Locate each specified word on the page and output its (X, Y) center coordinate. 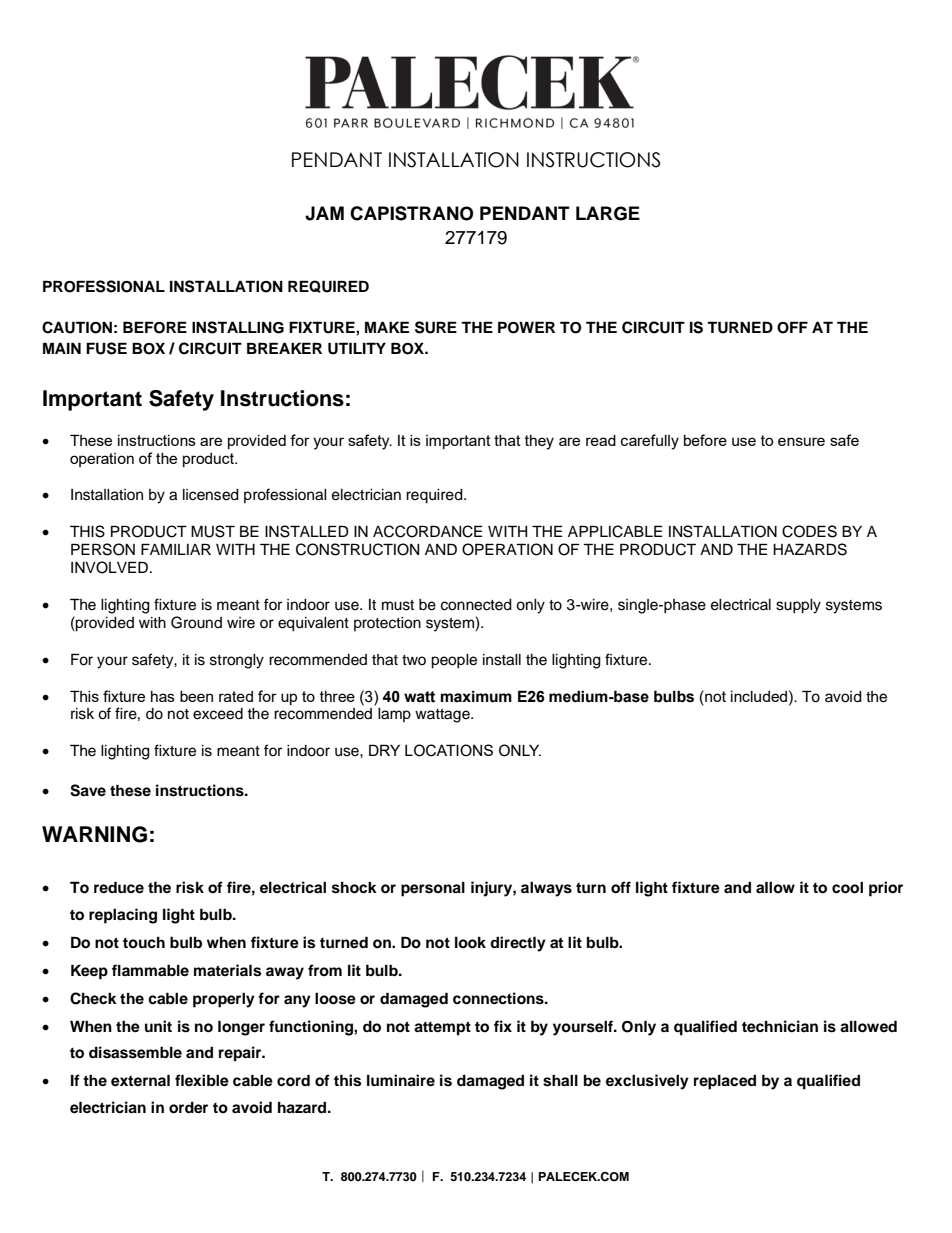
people (454, 661)
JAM (324, 213)
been (196, 696)
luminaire (401, 1080)
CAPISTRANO (411, 213)
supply (798, 606)
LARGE (608, 213)
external (140, 1080)
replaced (725, 1082)
